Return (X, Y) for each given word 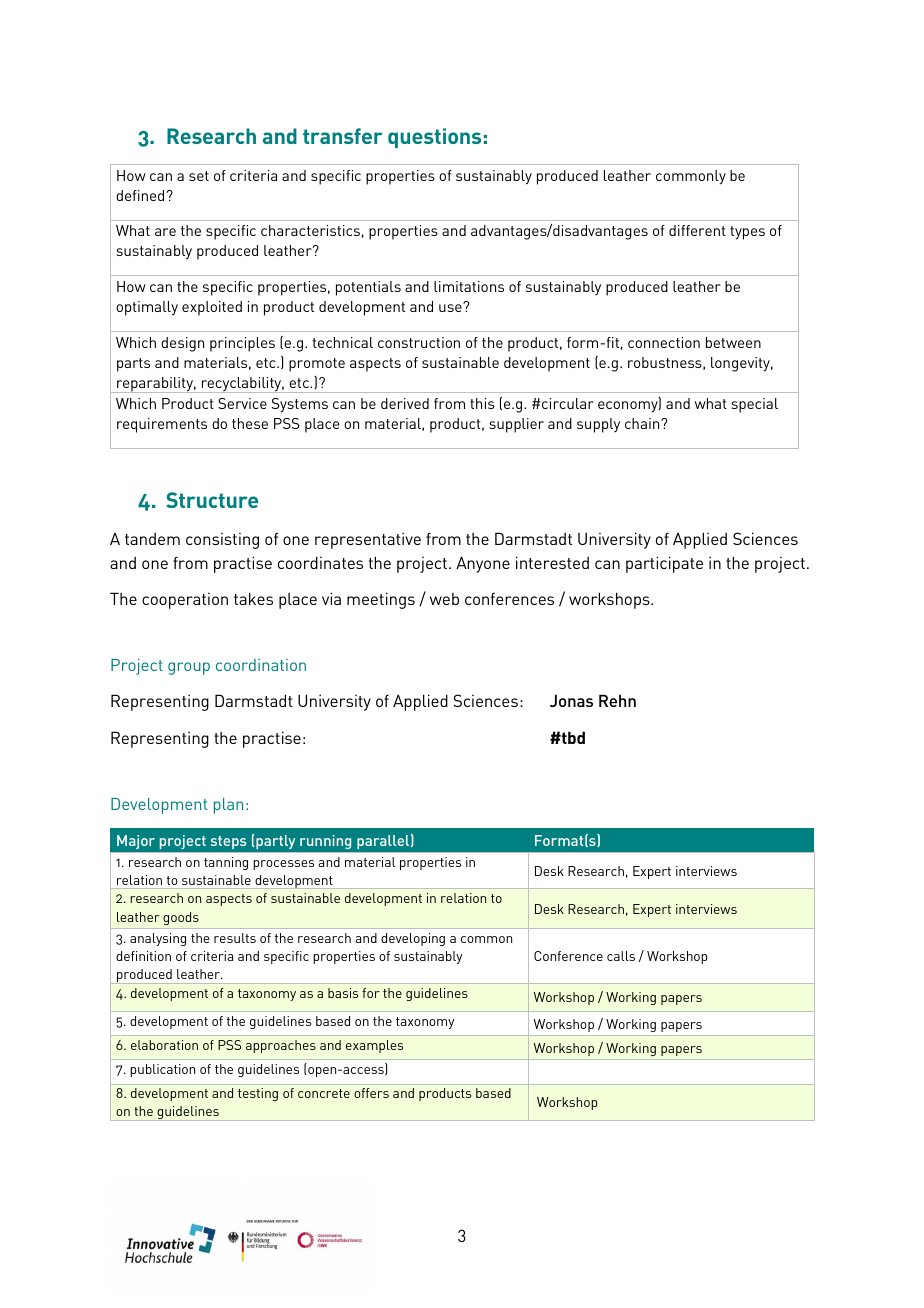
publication (162, 1070)
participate (664, 564)
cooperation (185, 601)
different (697, 230)
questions (434, 138)
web (444, 599)
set (199, 176)
